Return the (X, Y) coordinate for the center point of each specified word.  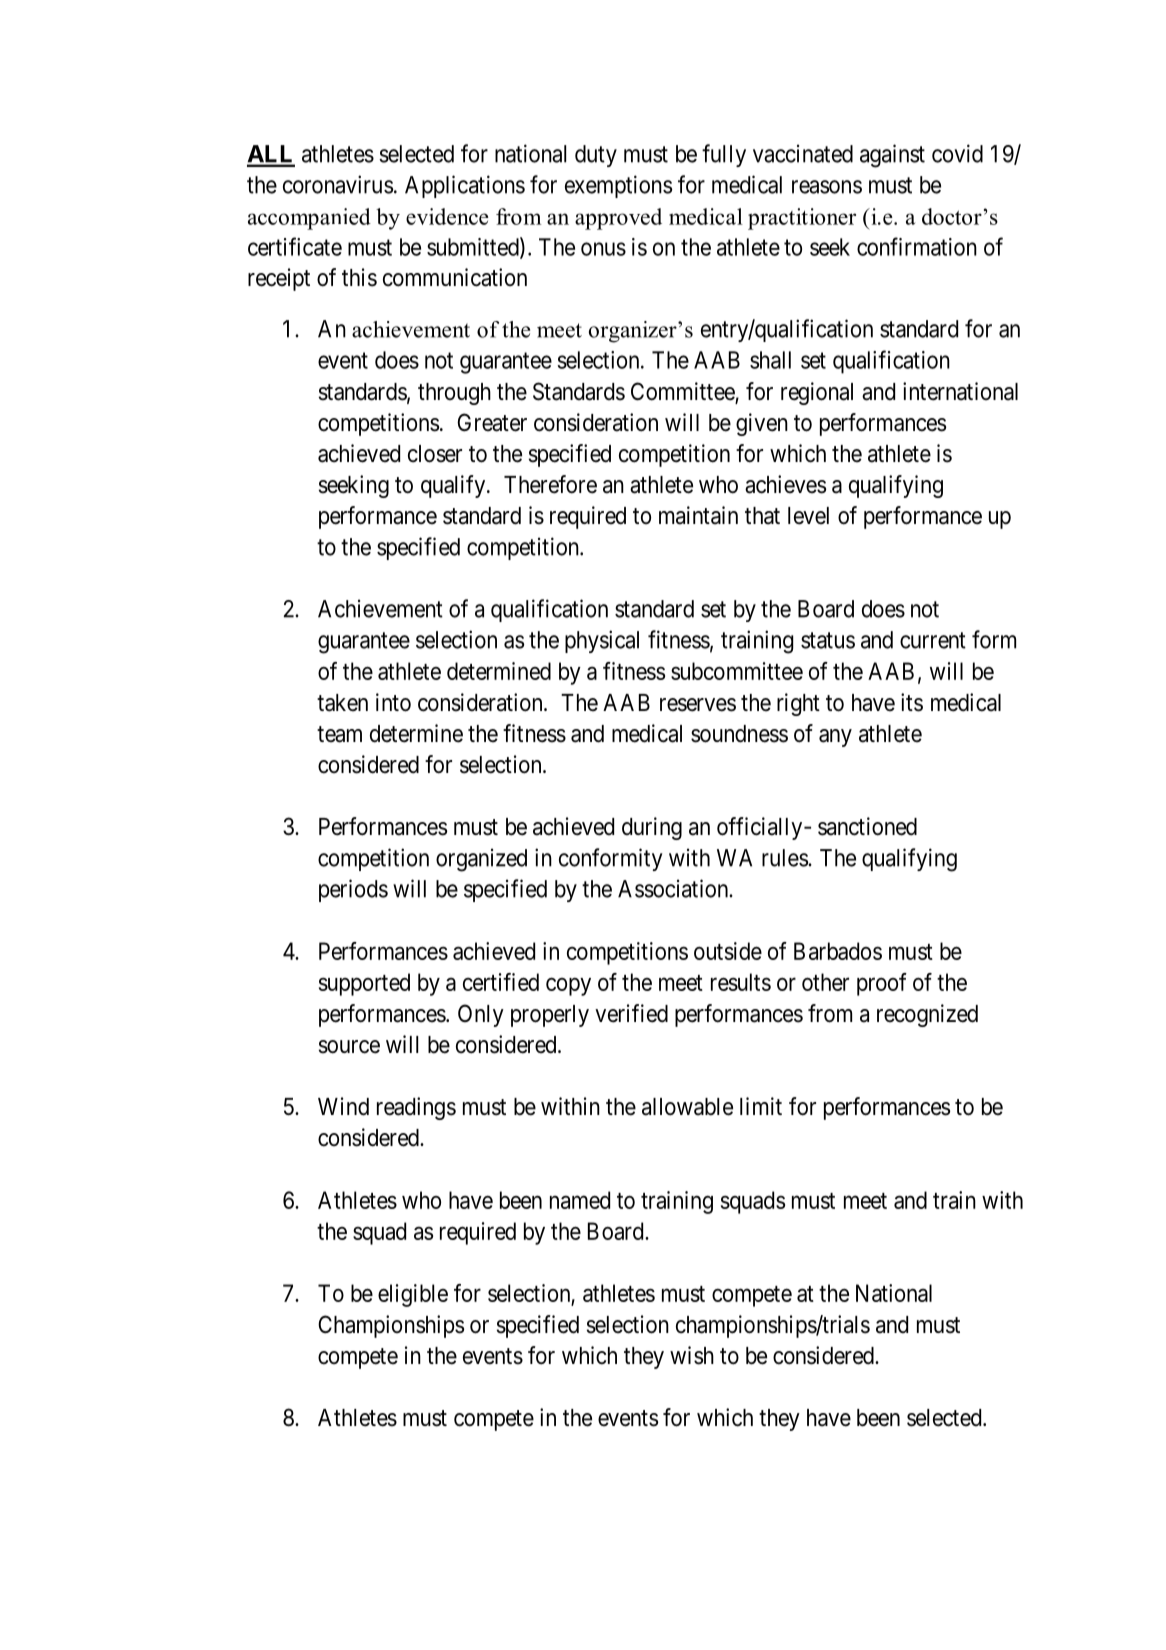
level (808, 516)
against (892, 156)
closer (435, 454)
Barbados (838, 951)
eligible (413, 1295)
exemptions (618, 186)
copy (568, 987)
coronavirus (338, 184)
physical (602, 641)
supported (364, 984)
